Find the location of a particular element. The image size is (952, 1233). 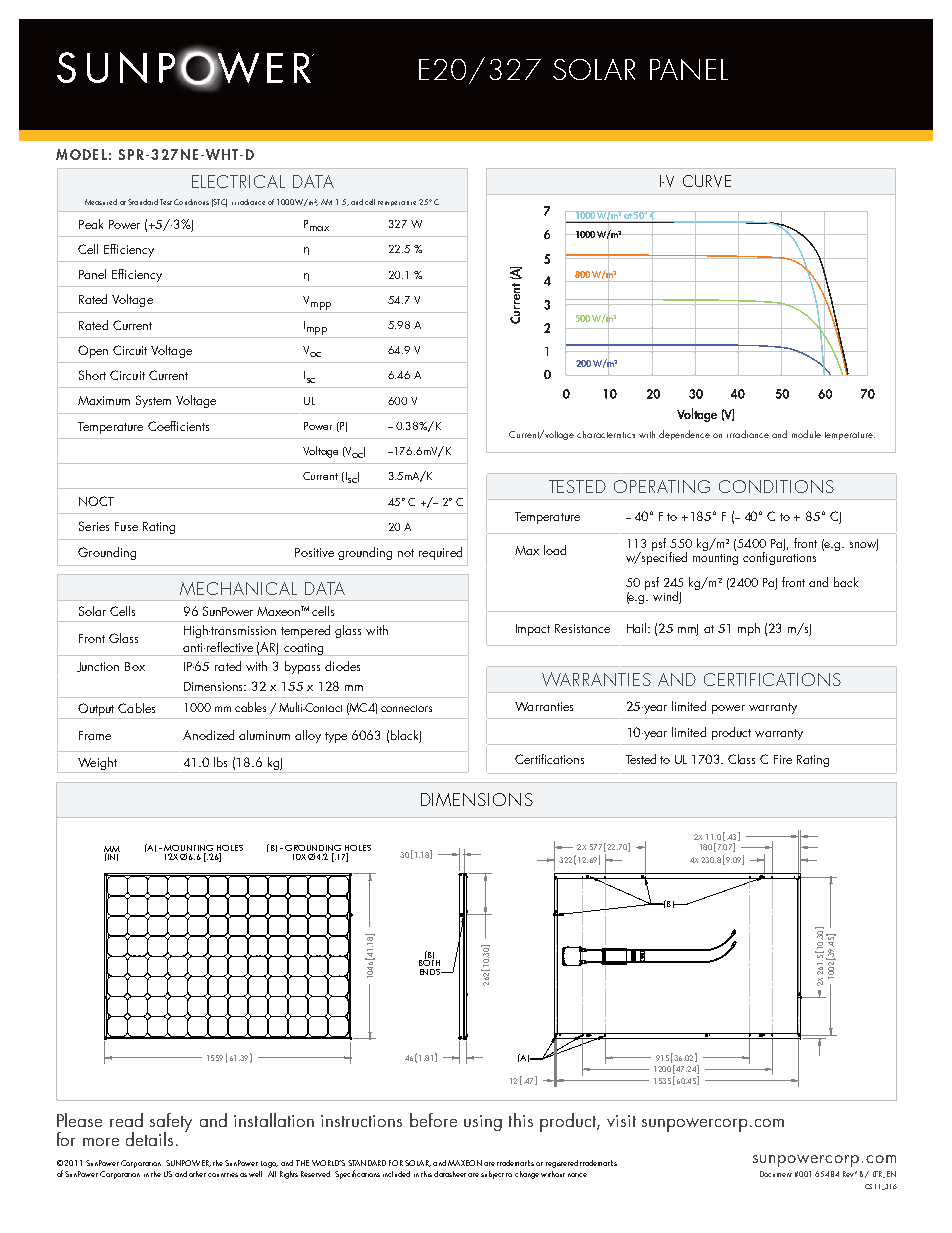

Fire is located at coordinates (783, 759).
